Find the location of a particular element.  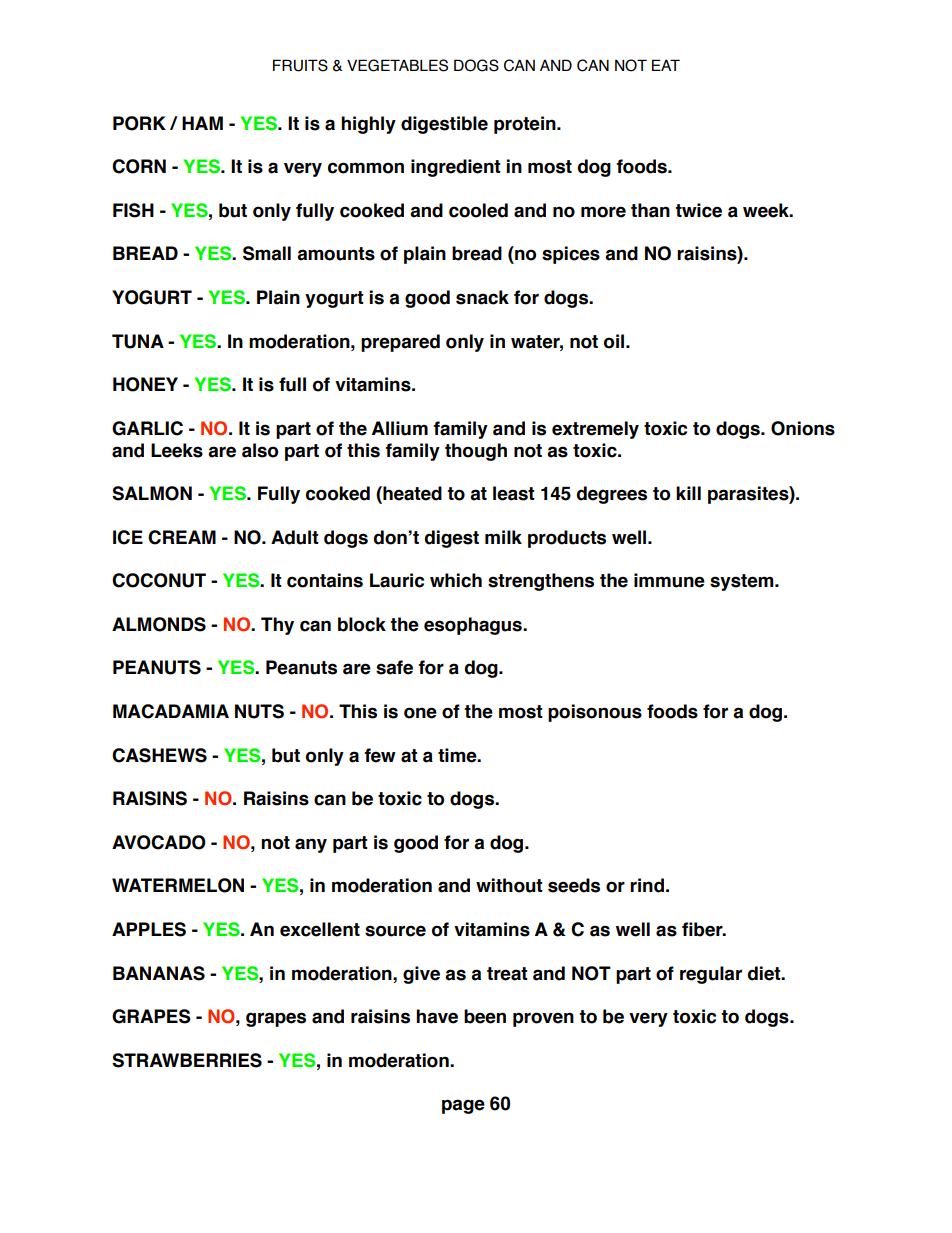

VEGETABLES is located at coordinates (397, 65).
